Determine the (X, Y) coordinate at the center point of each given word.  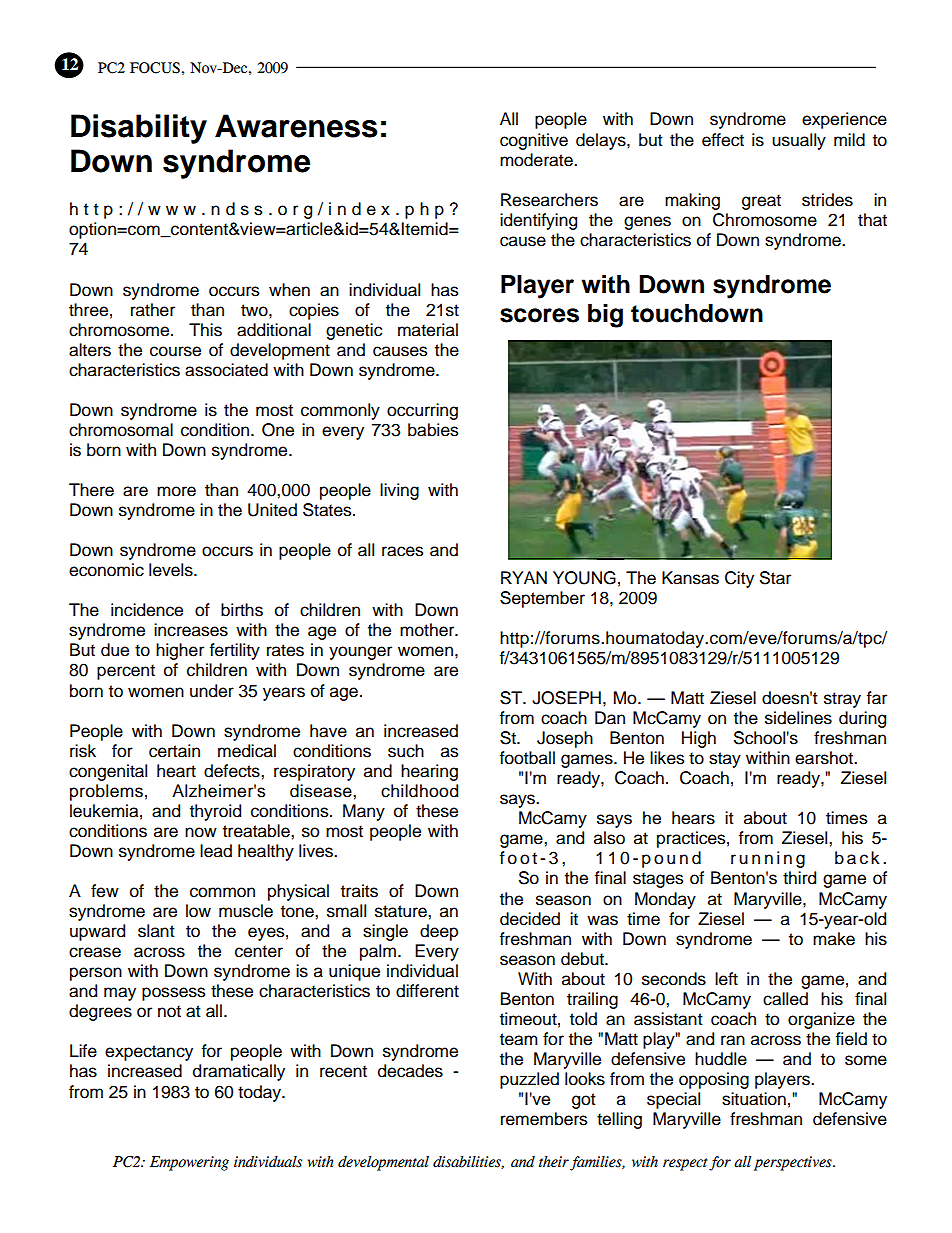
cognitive (534, 141)
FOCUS (155, 68)
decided (530, 919)
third (799, 878)
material (428, 330)
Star (775, 578)
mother (428, 630)
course (175, 351)
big (605, 316)
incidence (147, 610)
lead (216, 851)
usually (799, 141)
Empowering (189, 1163)
